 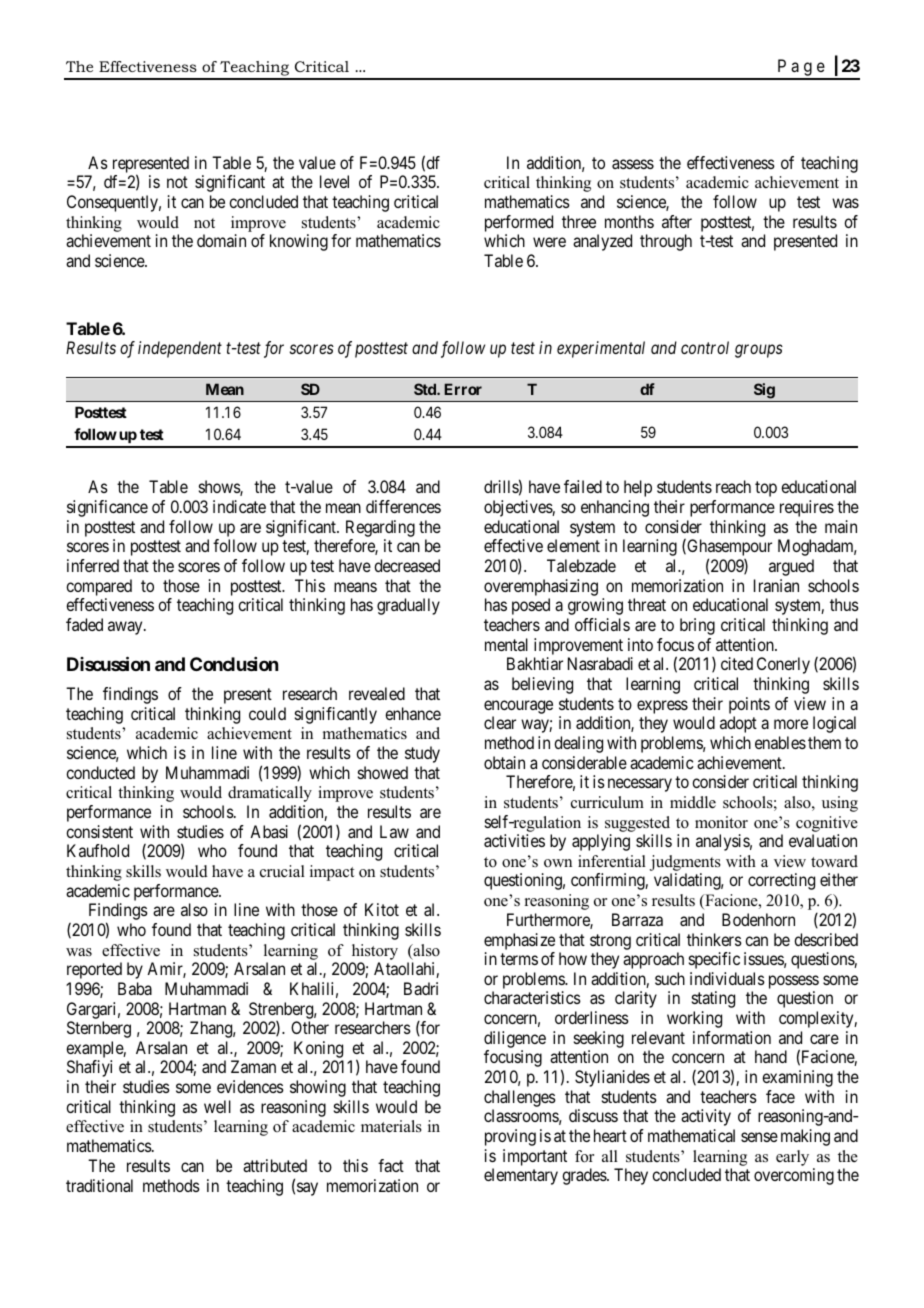 What do you see at coordinates (299, 242) in the screenshot?
I see `knowing` at bounding box center [299, 242].
